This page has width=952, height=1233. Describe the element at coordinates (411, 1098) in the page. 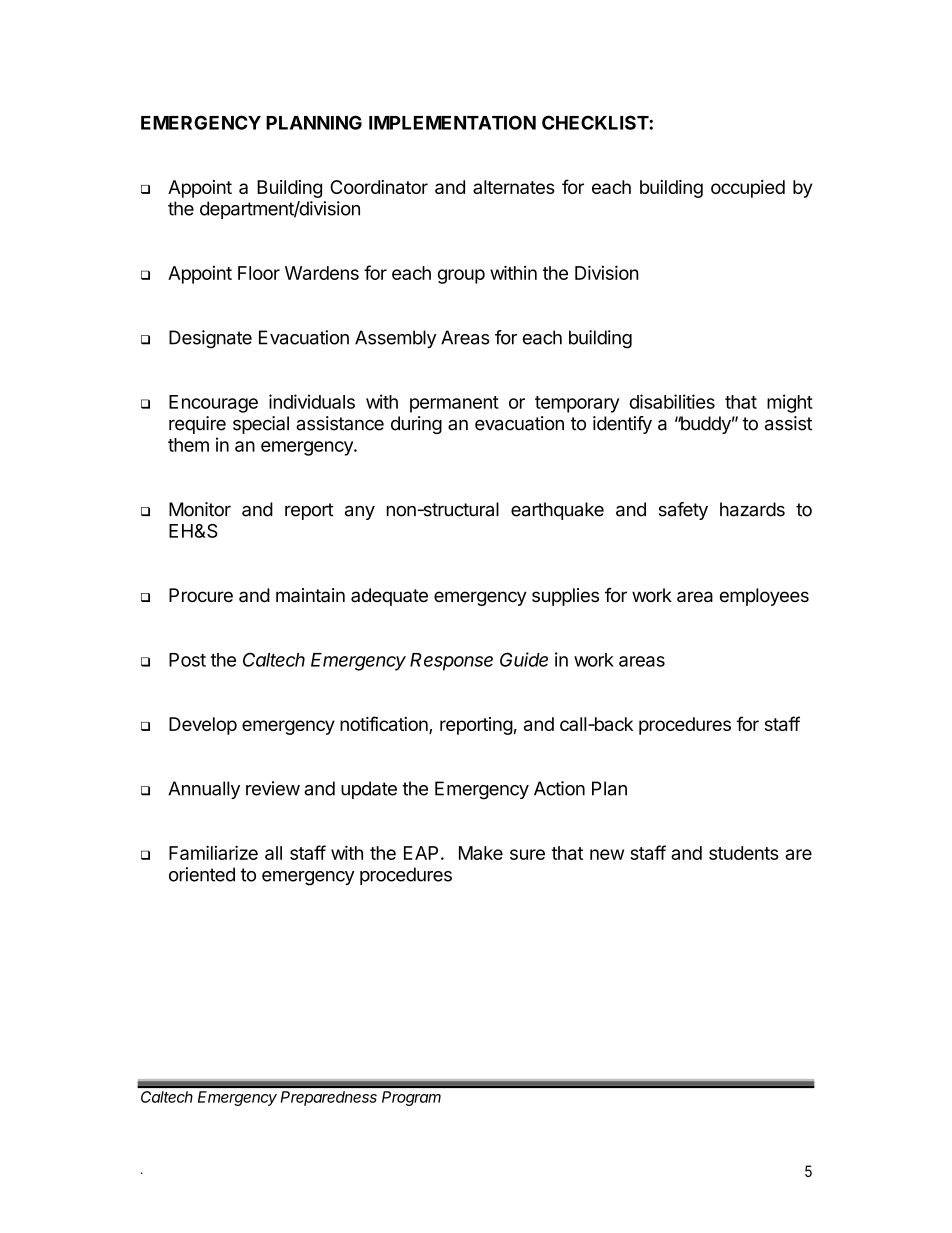

I see `Program` at that location.
